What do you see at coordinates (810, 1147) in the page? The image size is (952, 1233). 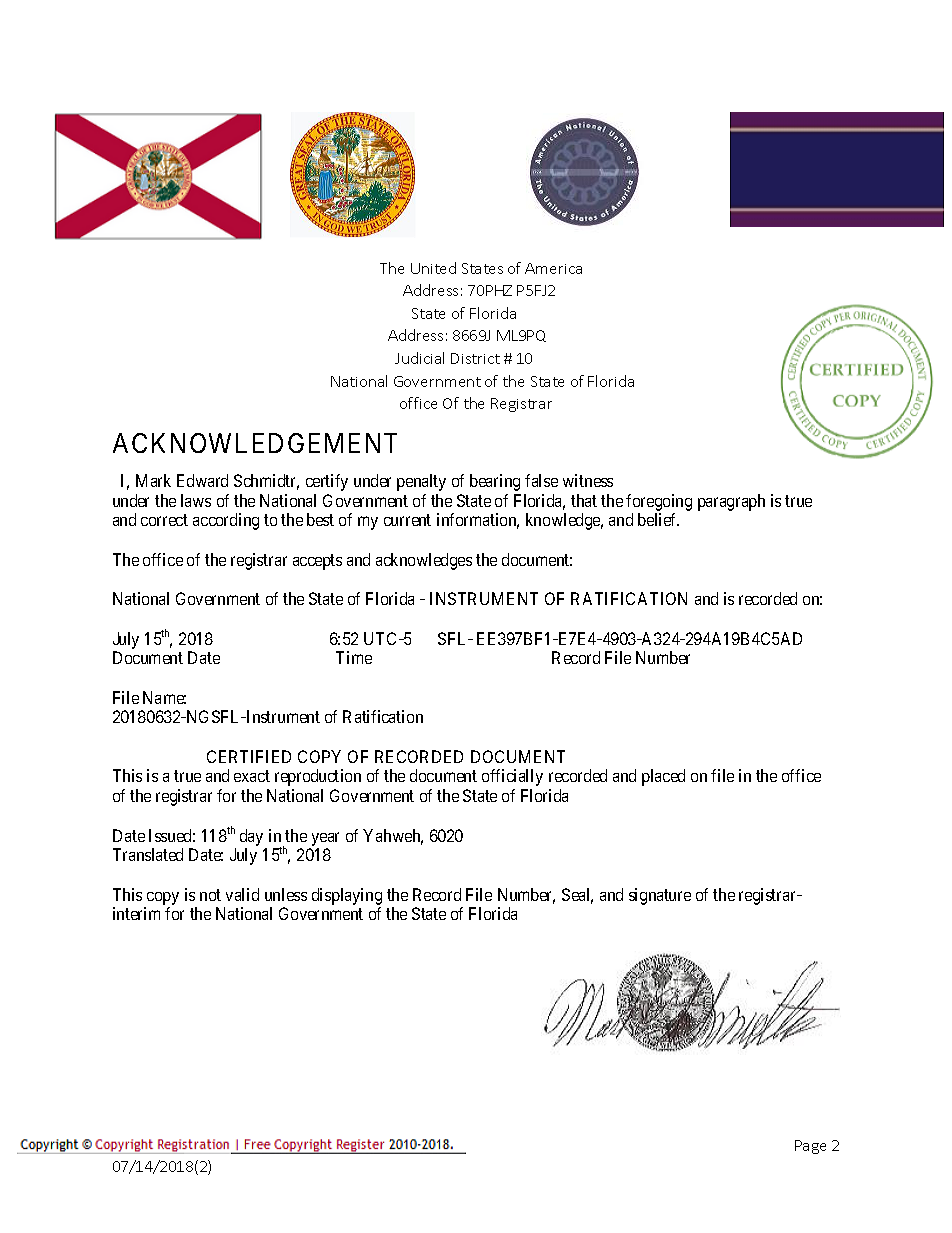 I see `Page` at bounding box center [810, 1147].
